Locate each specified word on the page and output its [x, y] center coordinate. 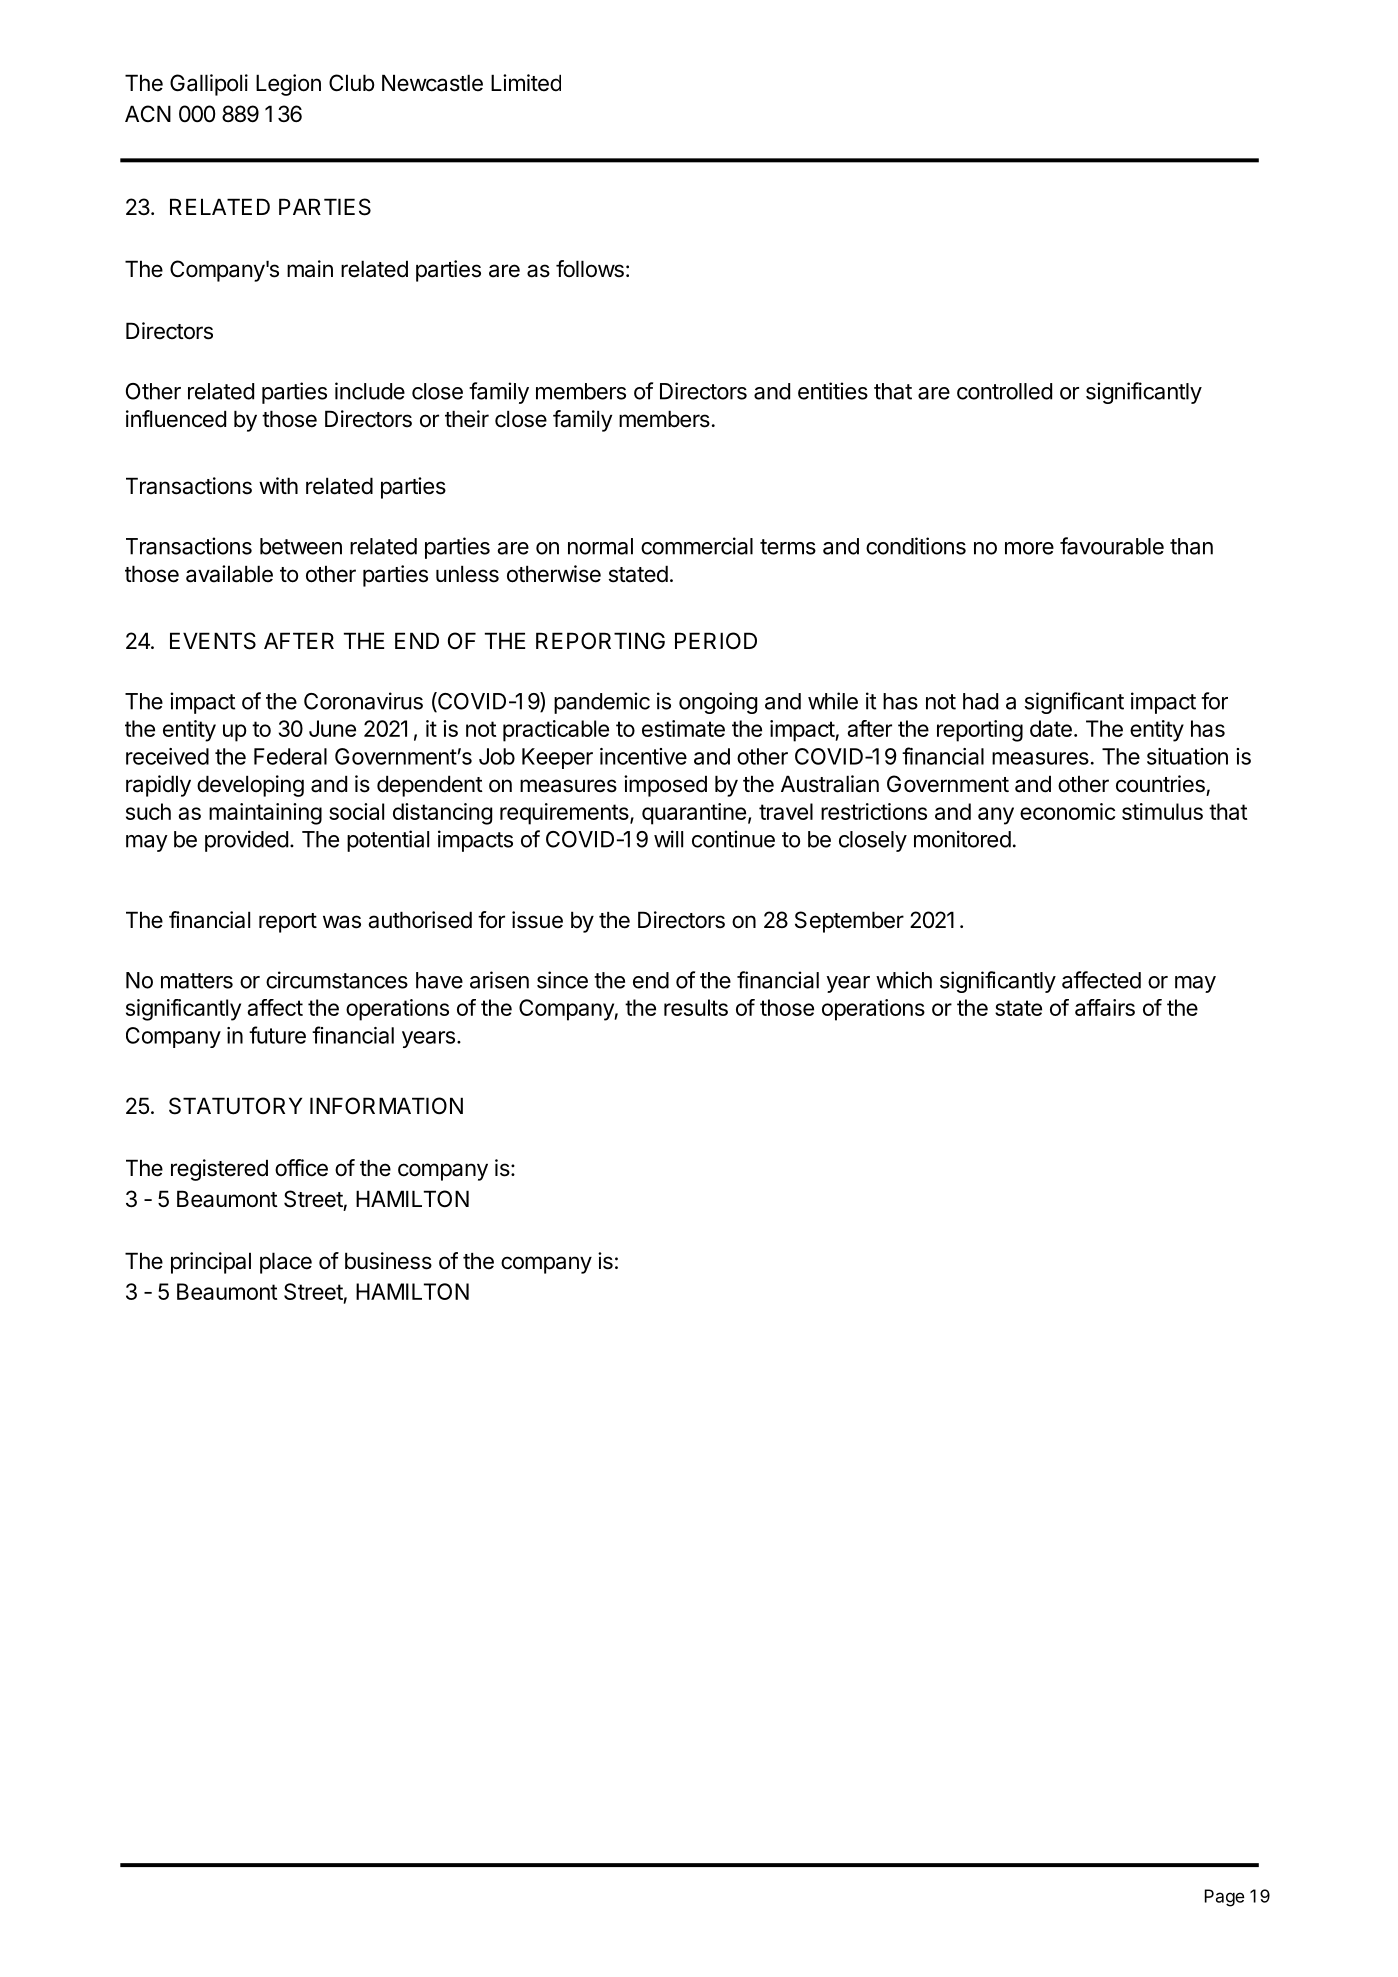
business [388, 1261]
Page [1225, 1898]
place [286, 1263]
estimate [683, 728]
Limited [526, 83]
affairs [1105, 1007]
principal [211, 1263]
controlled [1004, 391]
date [1051, 728]
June [332, 728]
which [904, 980]
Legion [288, 85]
